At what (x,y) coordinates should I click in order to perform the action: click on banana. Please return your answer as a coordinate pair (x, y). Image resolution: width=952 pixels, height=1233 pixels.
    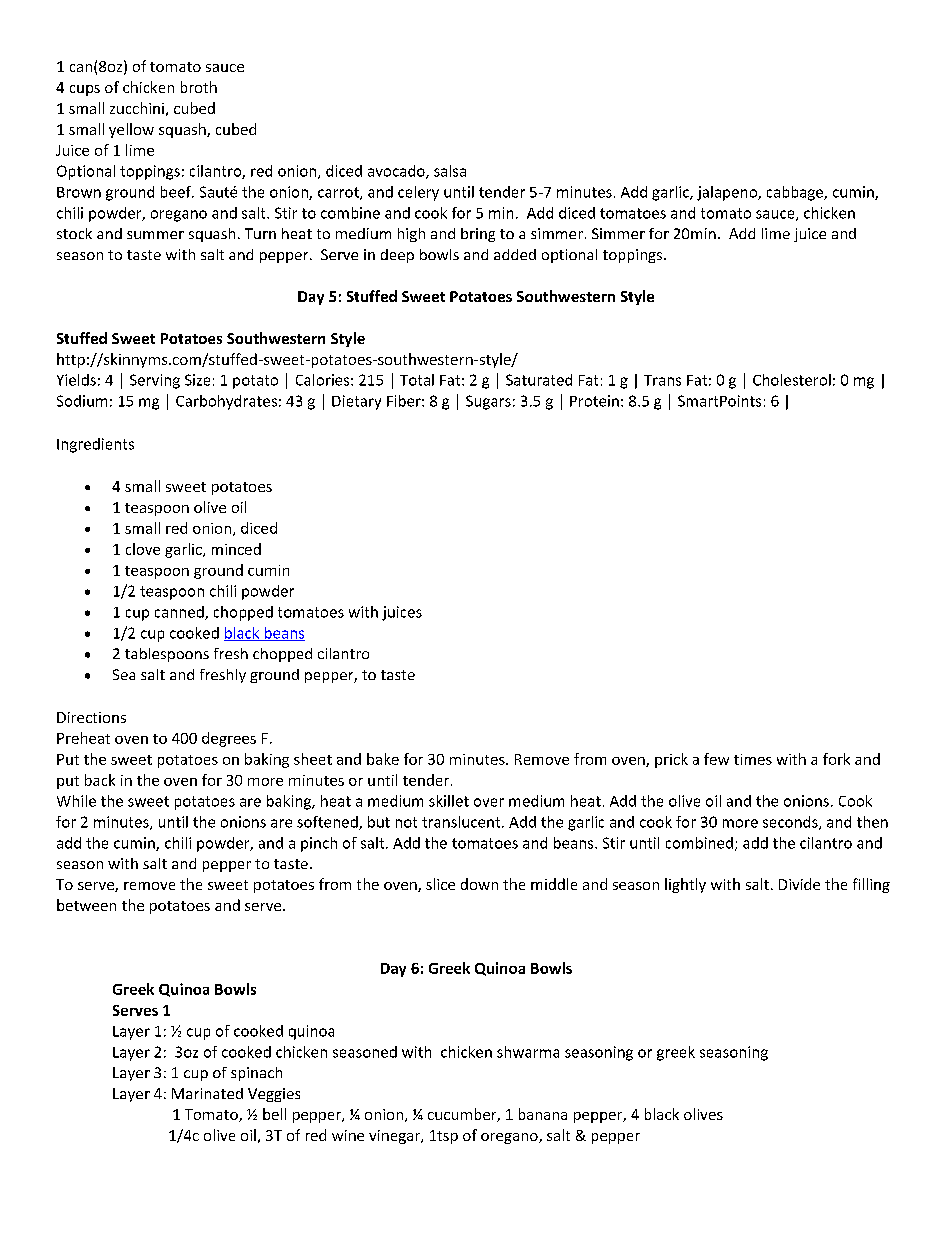
    Looking at the image, I should click on (543, 1114).
